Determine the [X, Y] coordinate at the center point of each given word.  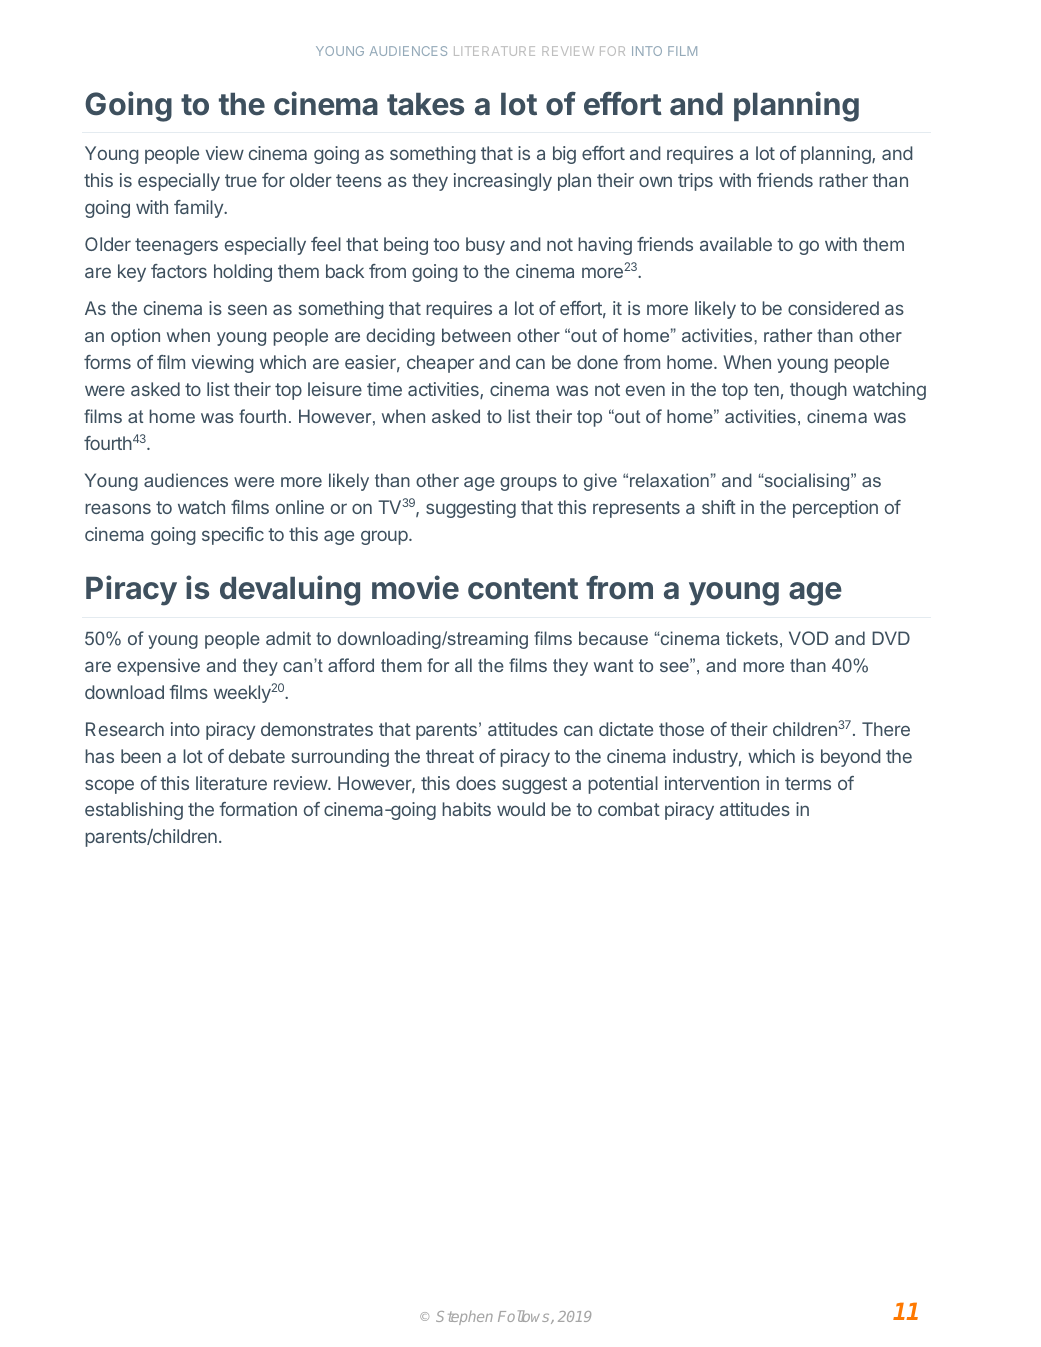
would [521, 809]
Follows [525, 1317]
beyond [850, 758]
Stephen [464, 1318]
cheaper [440, 364]
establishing [134, 811]
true [241, 180]
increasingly [503, 182]
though [818, 391]
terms [808, 783]
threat [450, 756]
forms [107, 362]
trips [695, 182]
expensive [158, 667]
